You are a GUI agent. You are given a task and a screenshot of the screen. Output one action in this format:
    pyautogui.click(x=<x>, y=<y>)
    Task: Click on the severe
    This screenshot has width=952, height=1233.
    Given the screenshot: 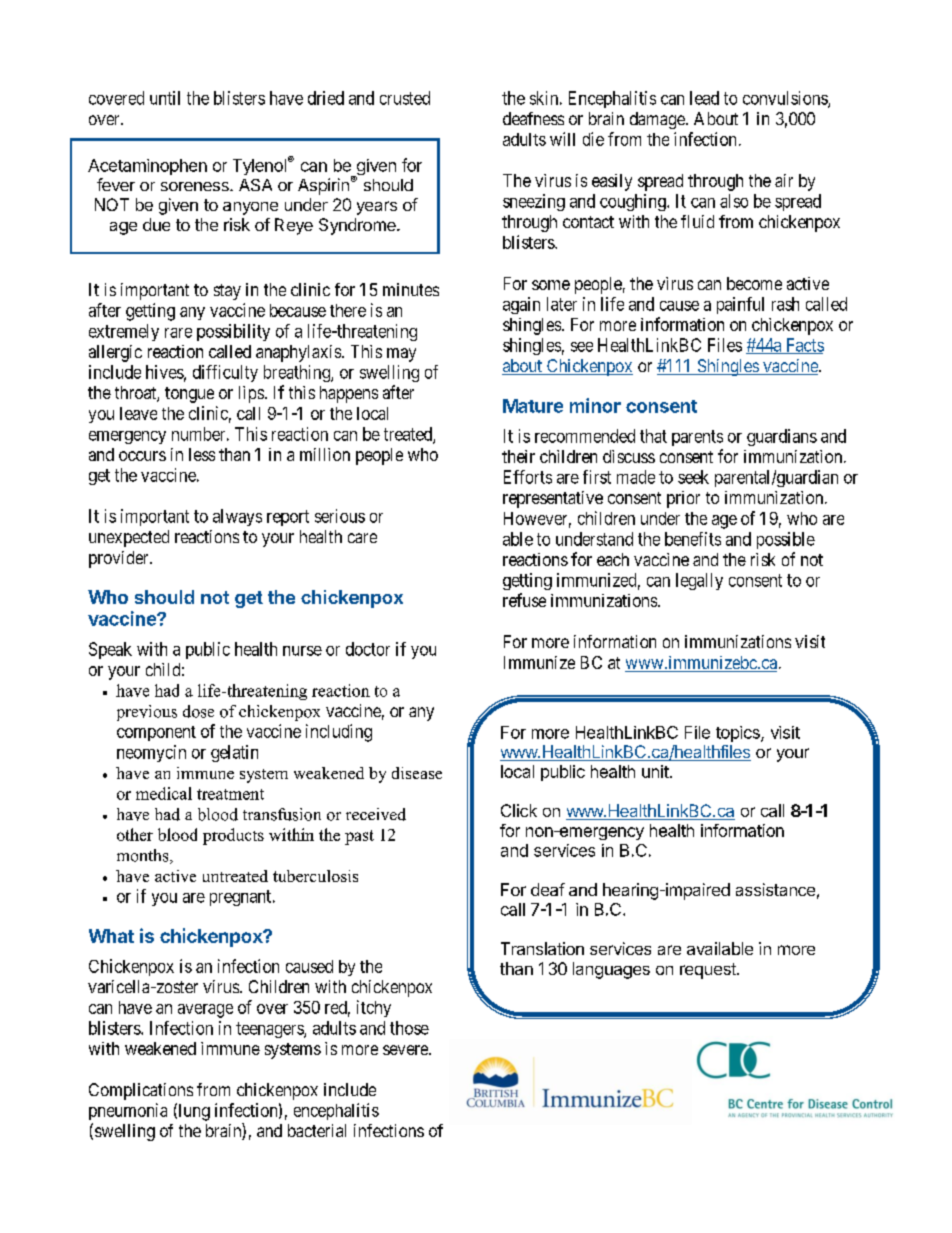 What is the action you would take?
    pyautogui.click(x=406, y=1050)
